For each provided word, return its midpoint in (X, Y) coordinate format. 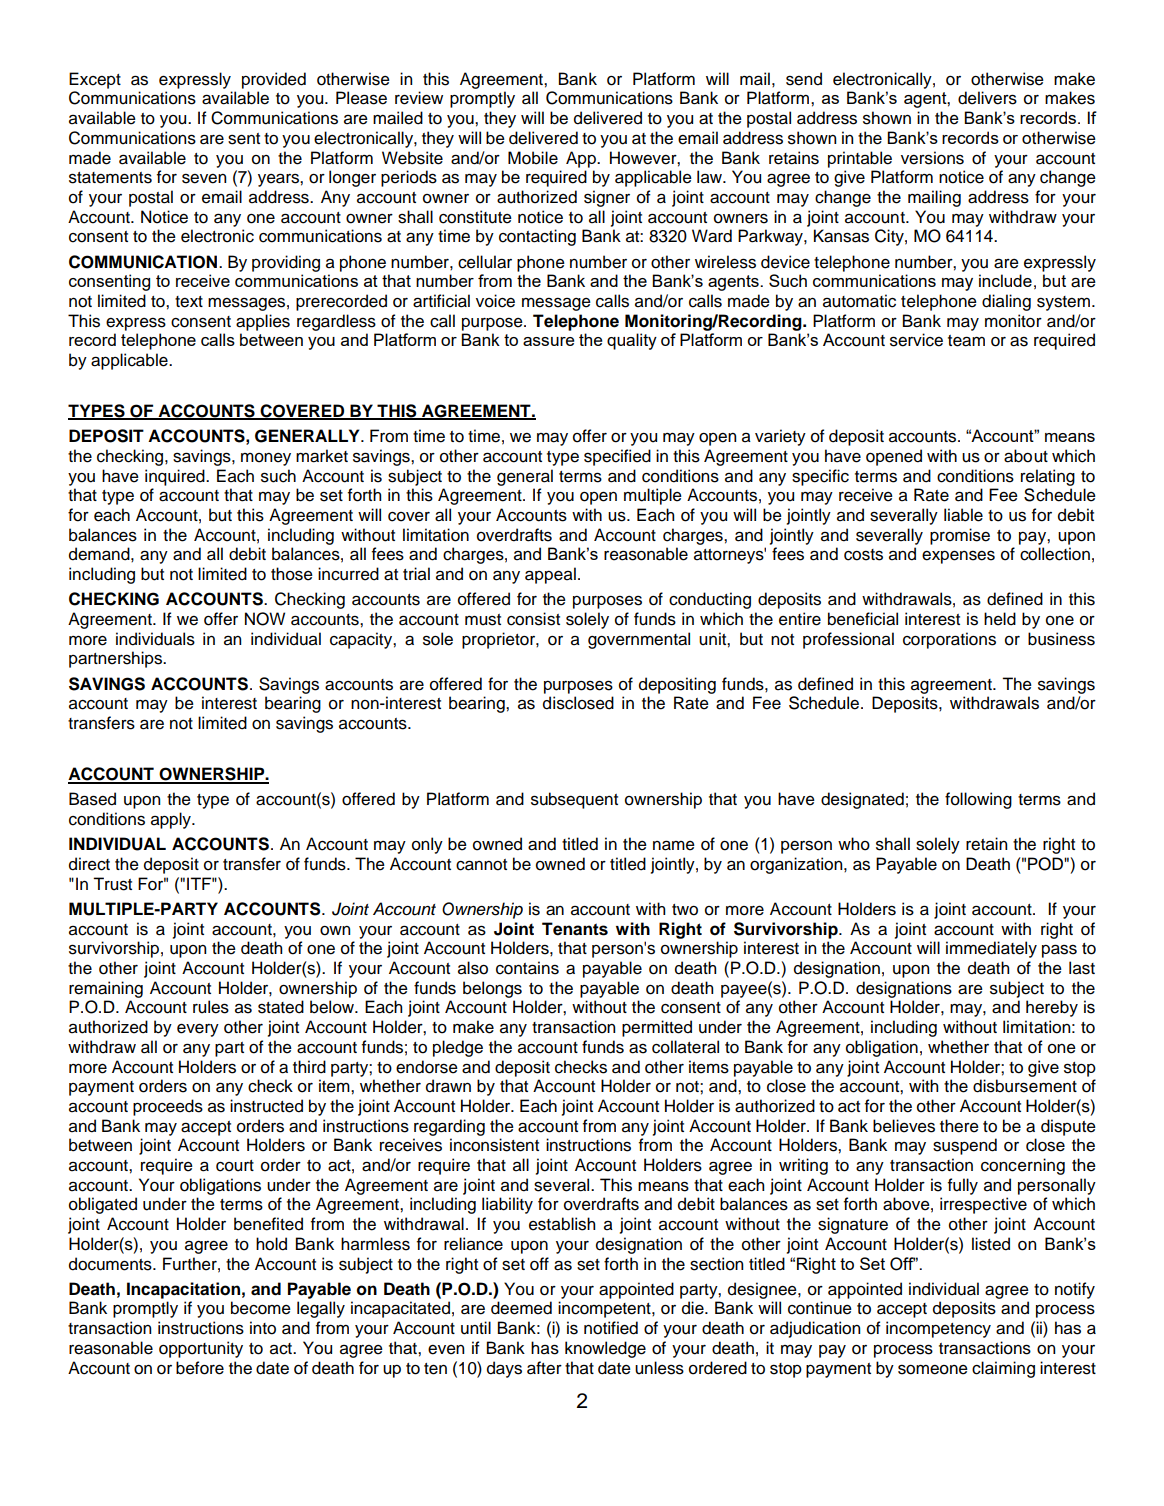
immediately (991, 949)
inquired (176, 477)
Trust (112, 884)
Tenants (575, 929)
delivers (987, 98)
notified (611, 1328)
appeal (550, 575)
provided (274, 80)
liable (963, 515)
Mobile (533, 158)
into (263, 1328)
